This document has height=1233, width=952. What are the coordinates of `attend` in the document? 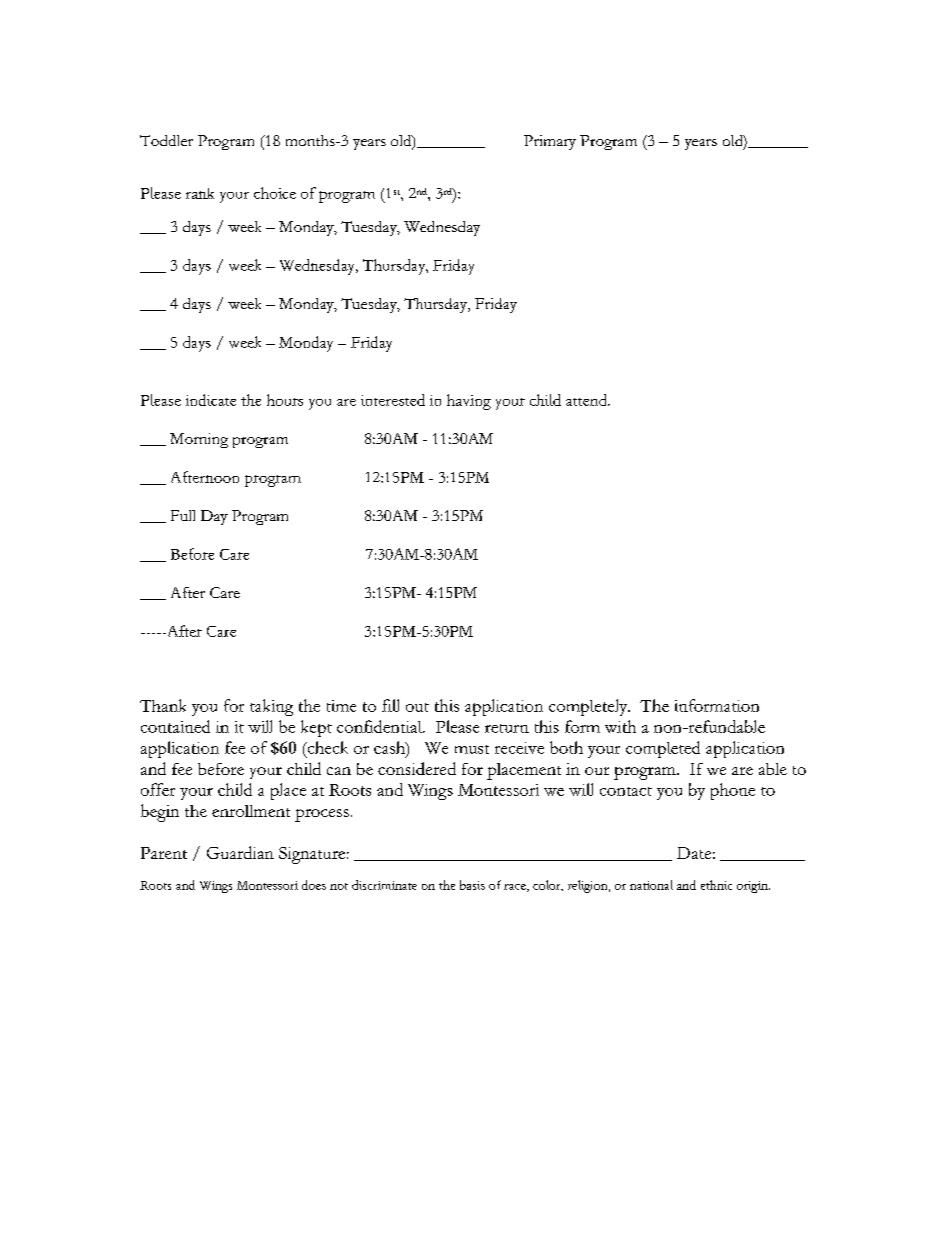 It's located at (587, 400).
